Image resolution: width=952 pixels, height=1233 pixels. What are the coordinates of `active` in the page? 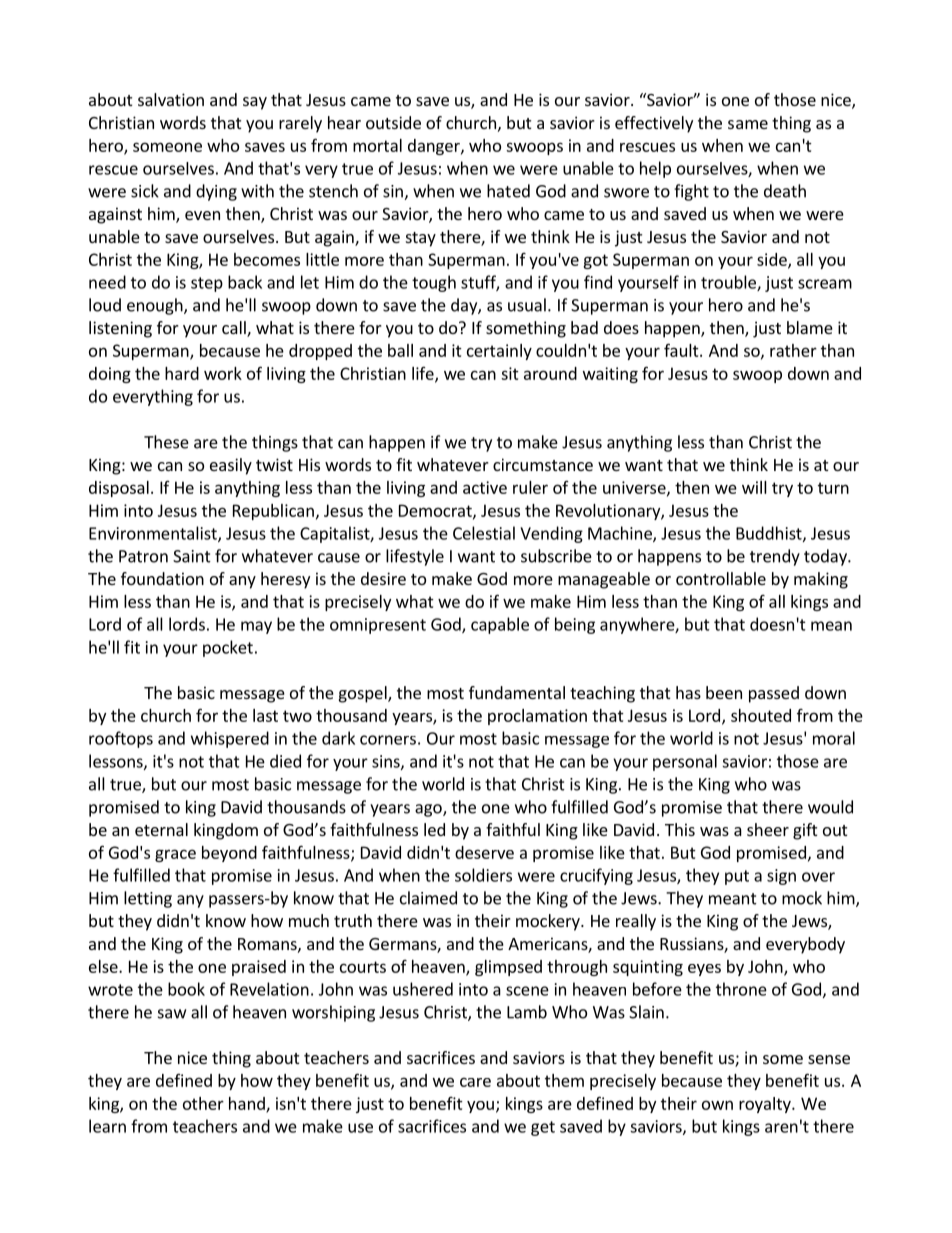 It's located at (485, 487).
